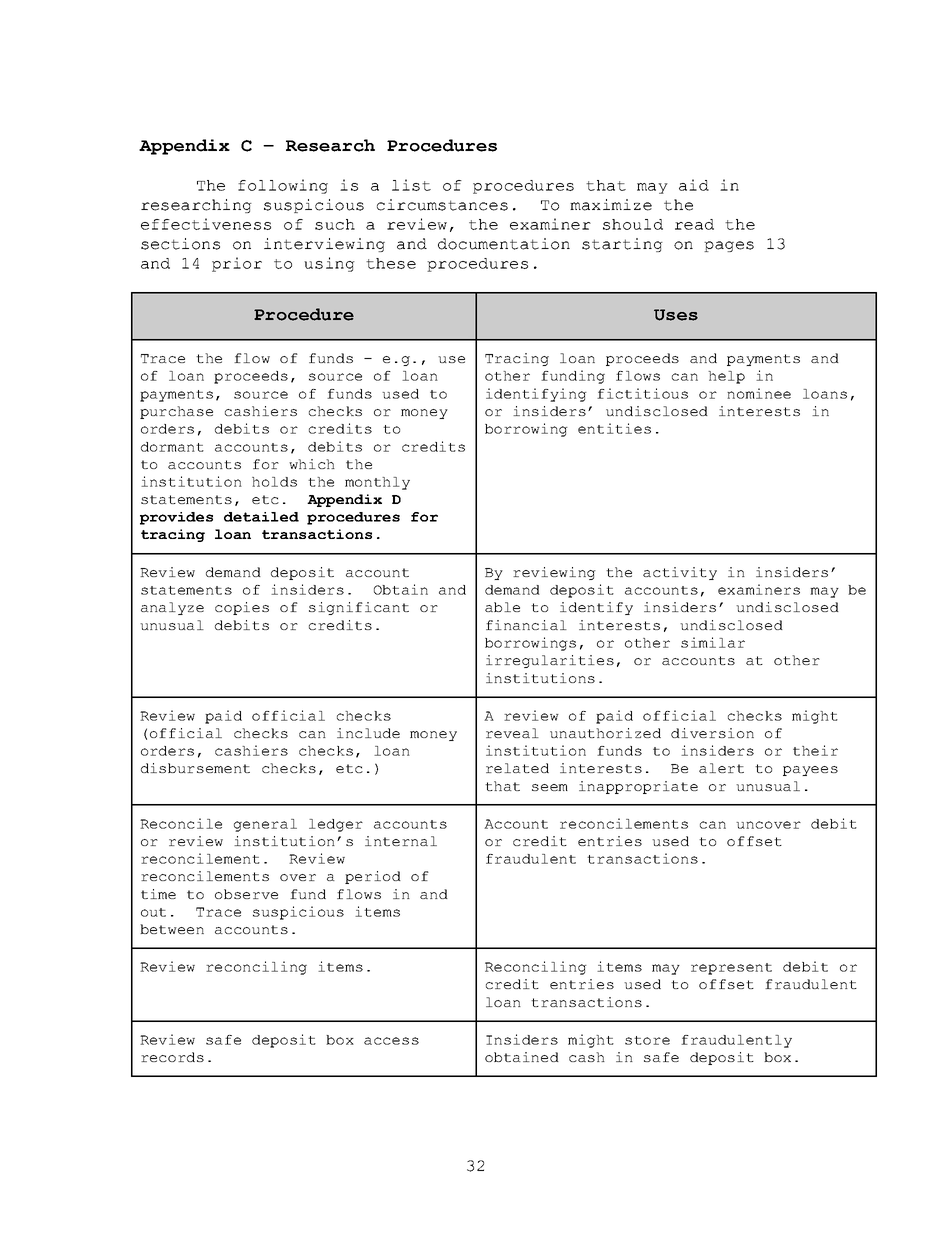 The width and height of the screenshot is (952, 1233). Describe the element at coordinates (442, 205) in the screenshot. I see `circumstances` at that location.
